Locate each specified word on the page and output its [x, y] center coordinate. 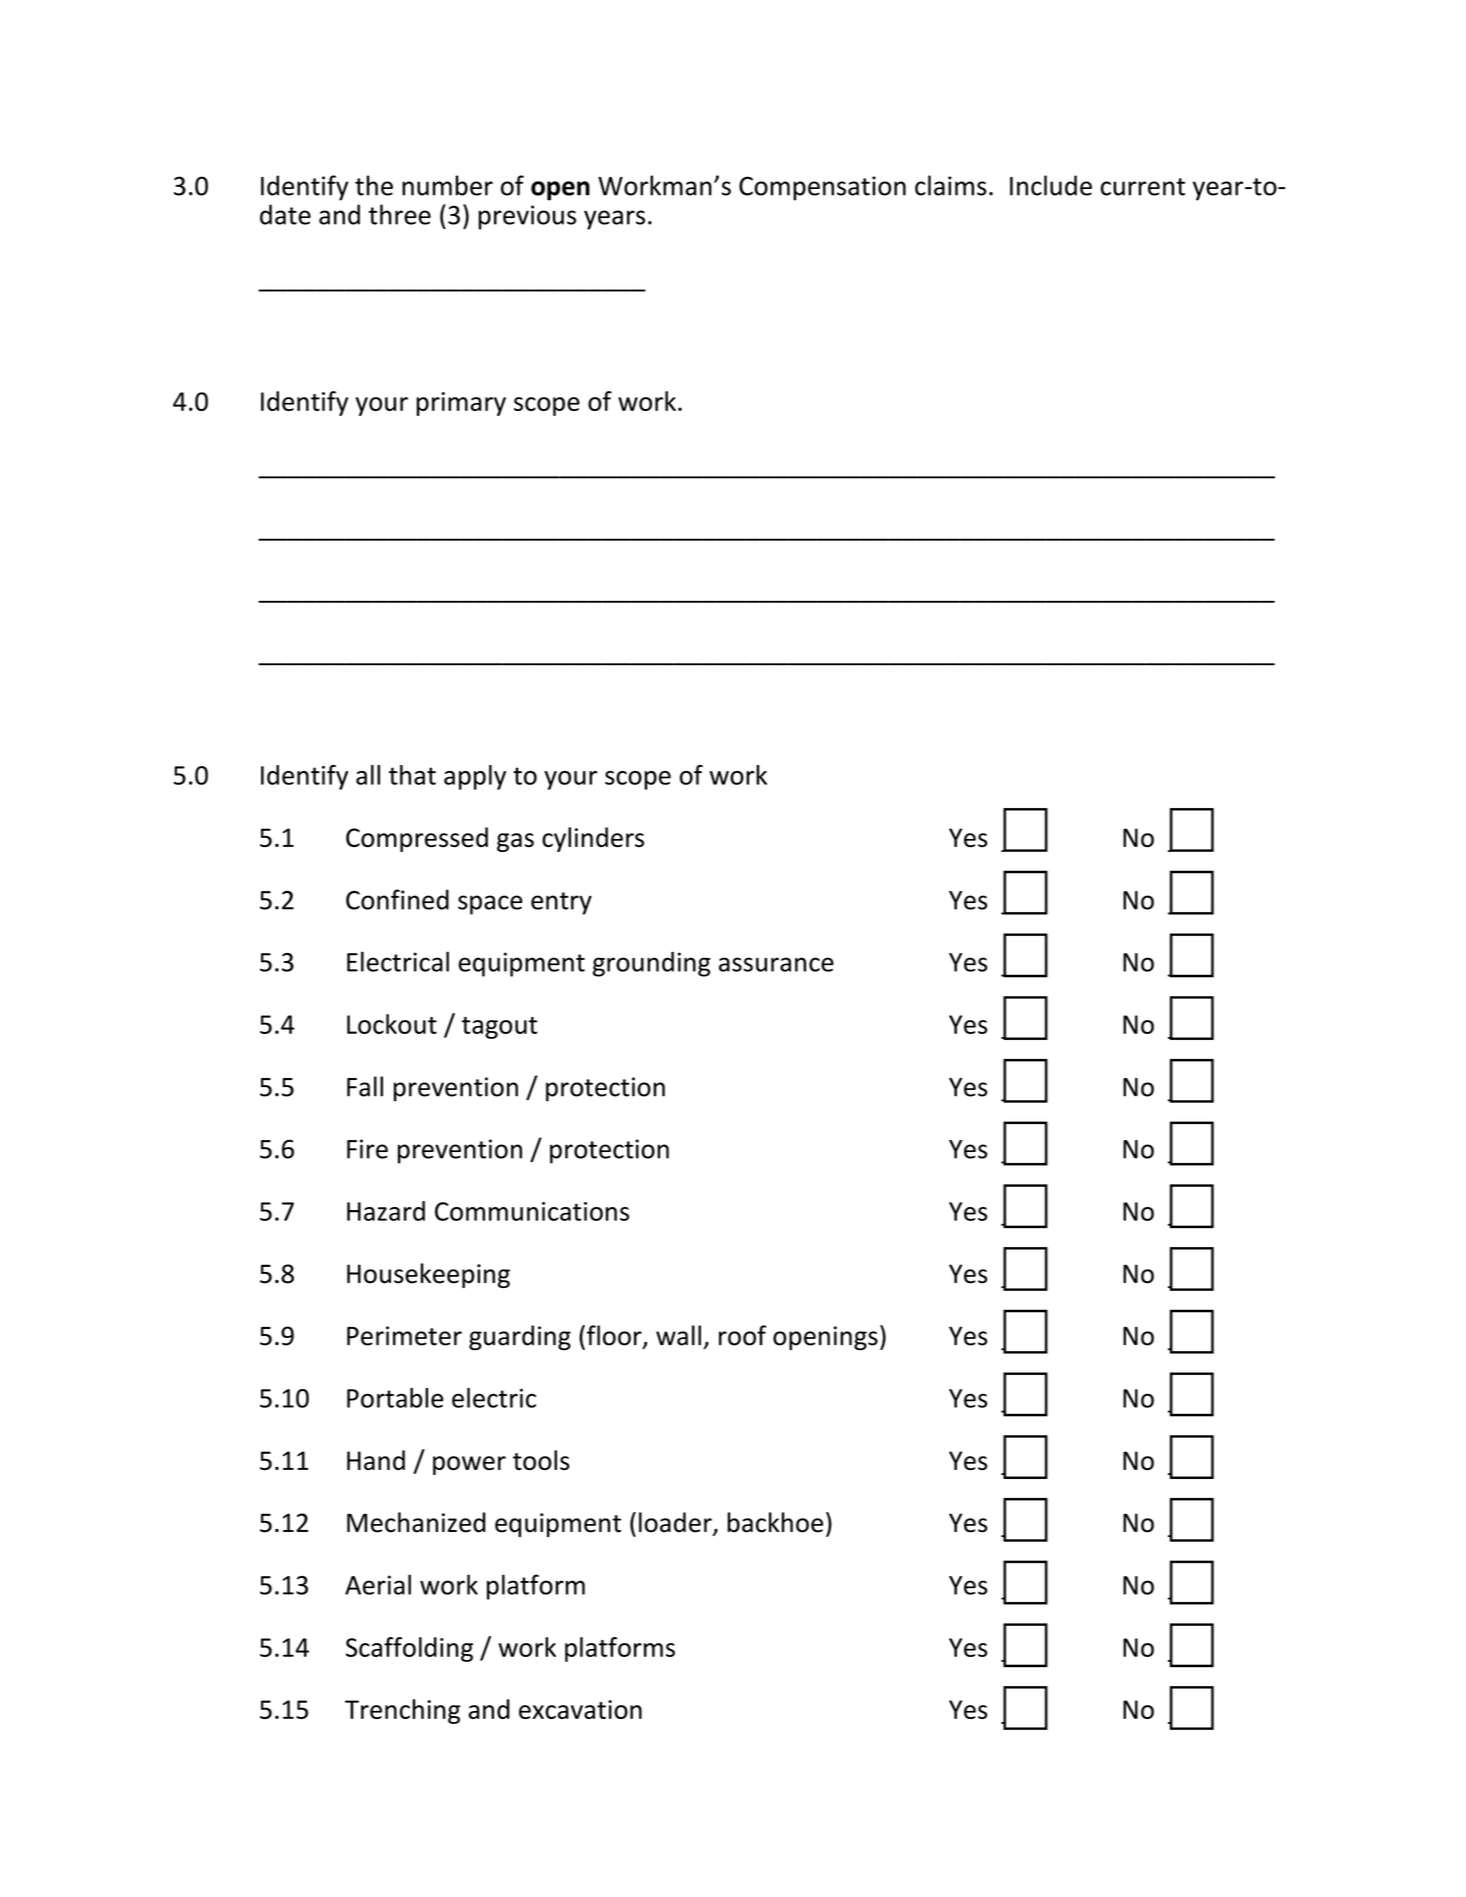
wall [678, 1335]
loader [676, 1523]
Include [1051, 185]
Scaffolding [409, 1649]
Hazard [386, 1211]
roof [742, 1335]
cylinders [593, 839]
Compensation [822, 188]
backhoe [775, 1522]
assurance [776, 964]
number [447, 185]
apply [475, 777]
